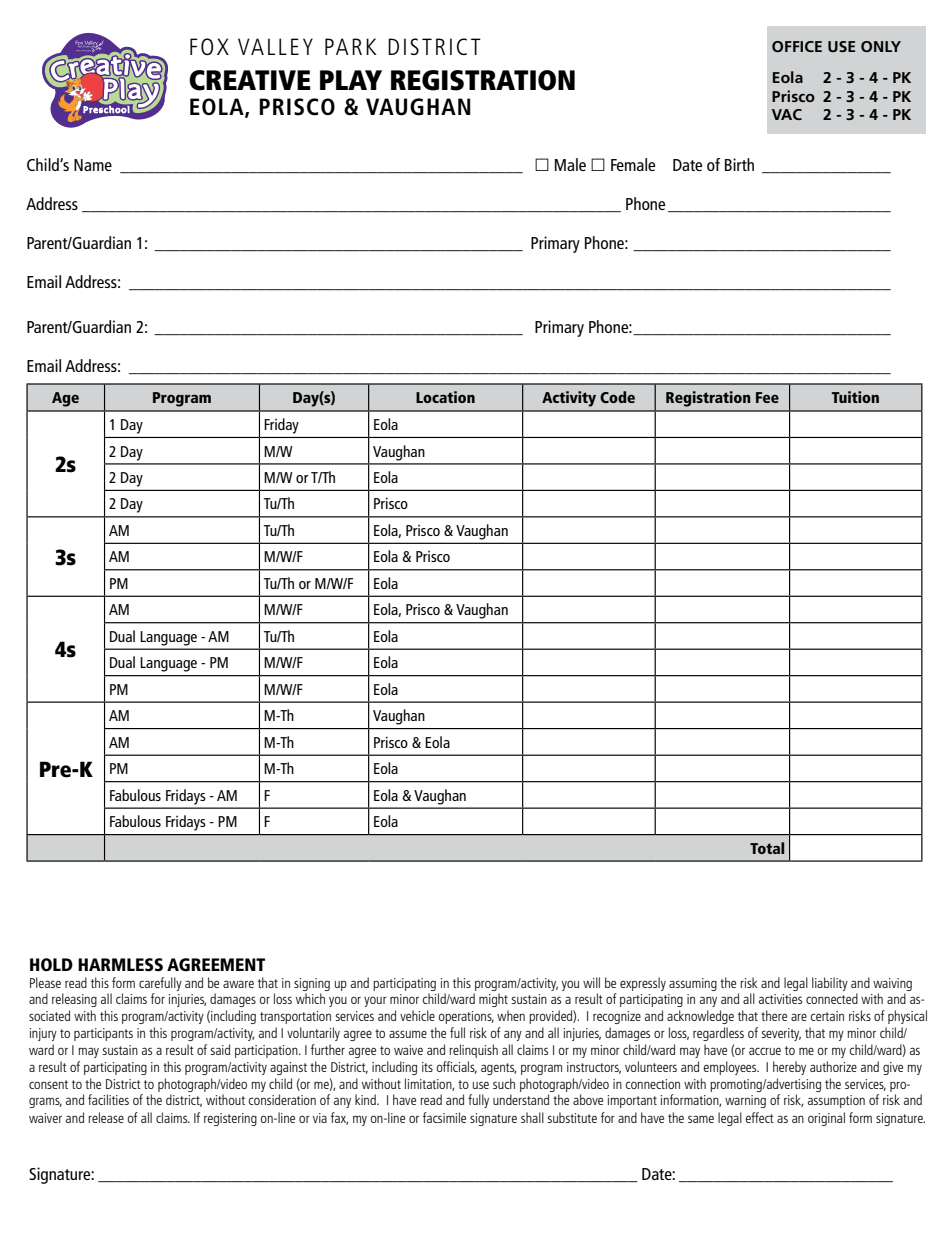 This document has height=1233, width=952. What do you see at coordinates (617, 397) in the document?
I see `Code` at bounding box center [617, 397].
